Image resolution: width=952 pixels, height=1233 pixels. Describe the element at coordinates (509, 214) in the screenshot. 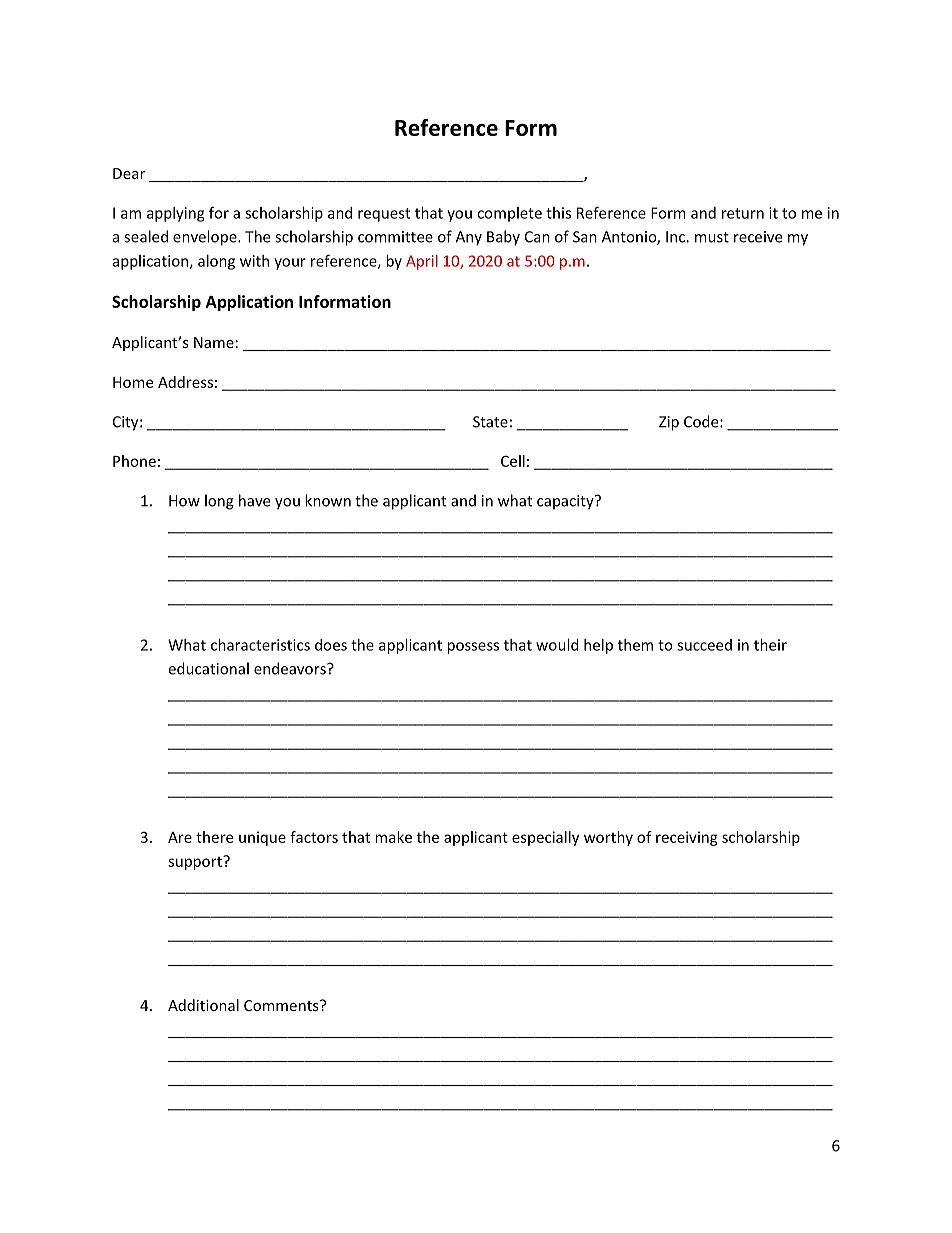

I see `complete` at that location.
